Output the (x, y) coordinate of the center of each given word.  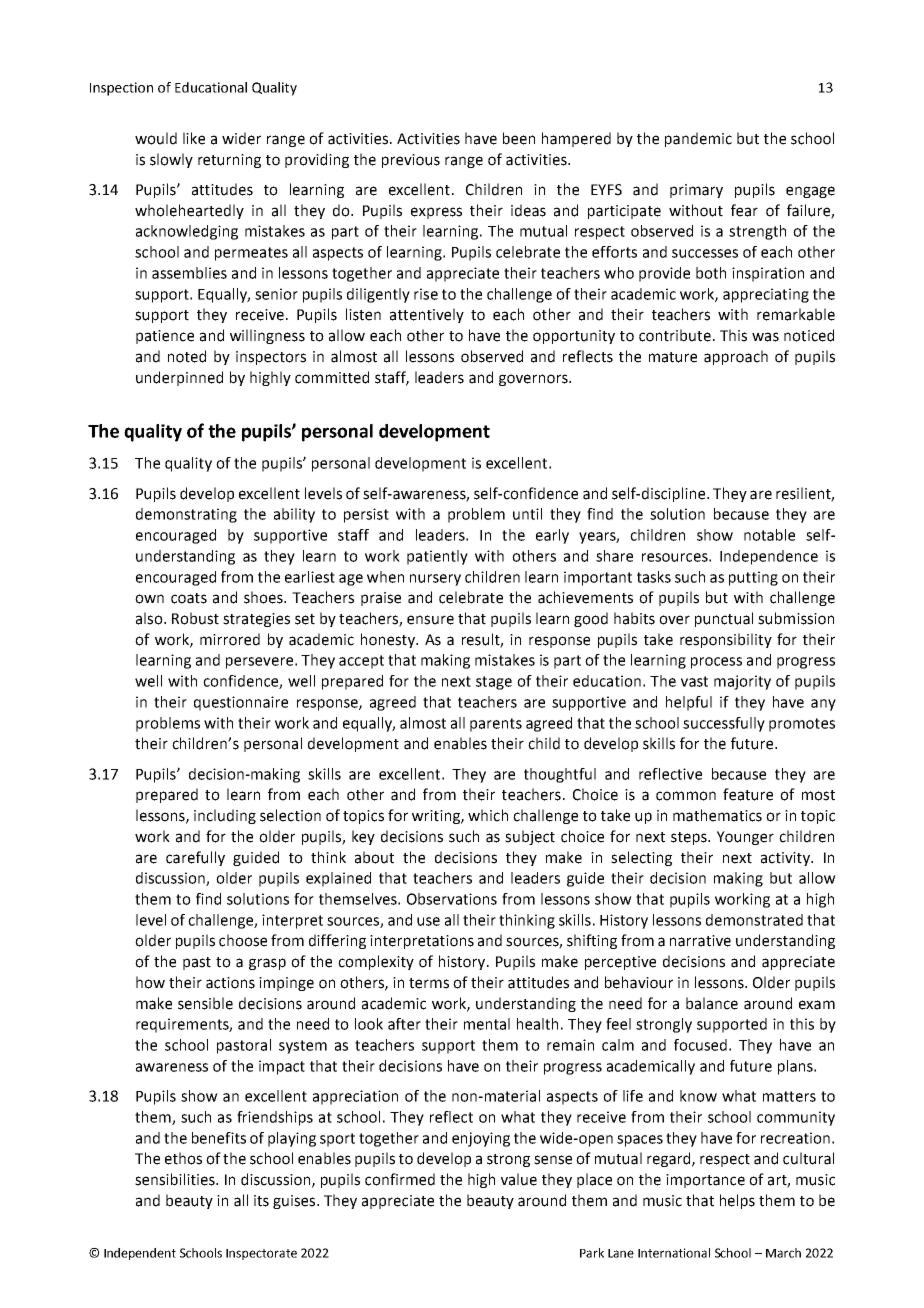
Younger (745, 838)
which (488, 815)
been (519, 138)
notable (769, 535)
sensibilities (176, 1179)
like (194, 138)
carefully (195, 858)
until (527, 514)
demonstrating (186, 515)
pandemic (698, 139)
